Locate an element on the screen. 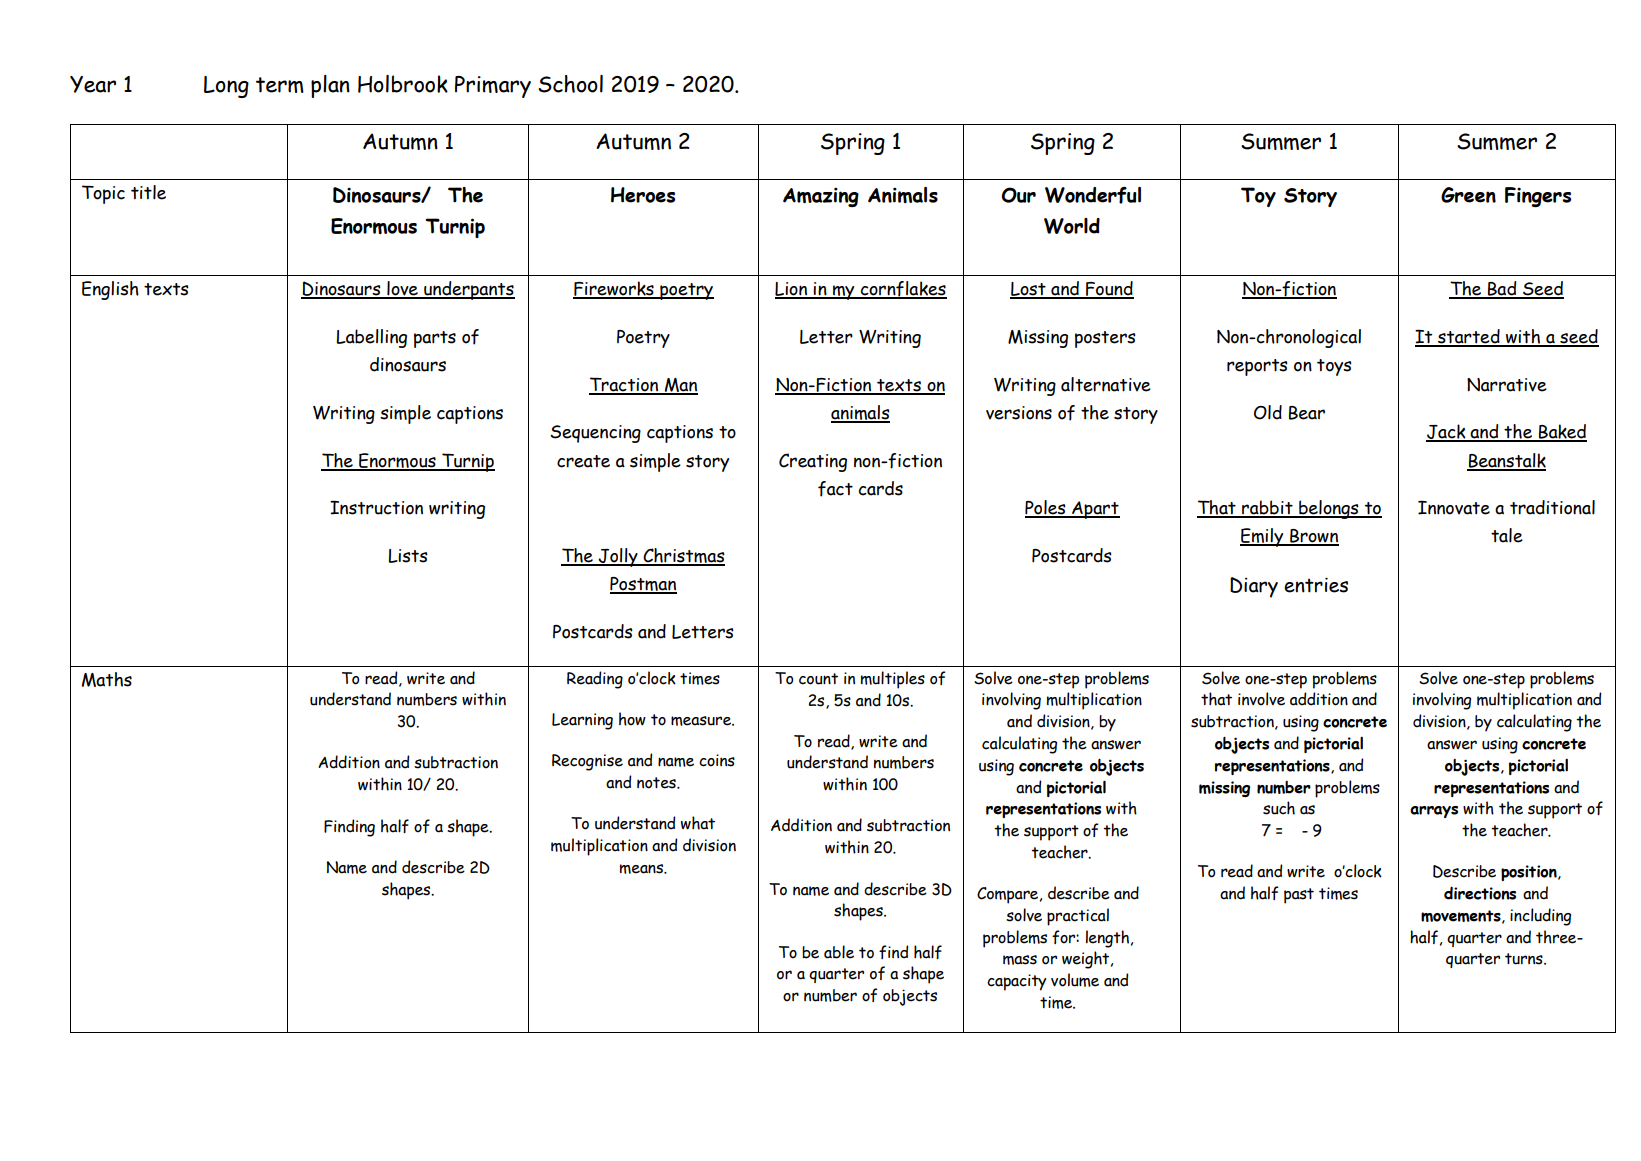  Labelling is located at coordinates (371, 338).
